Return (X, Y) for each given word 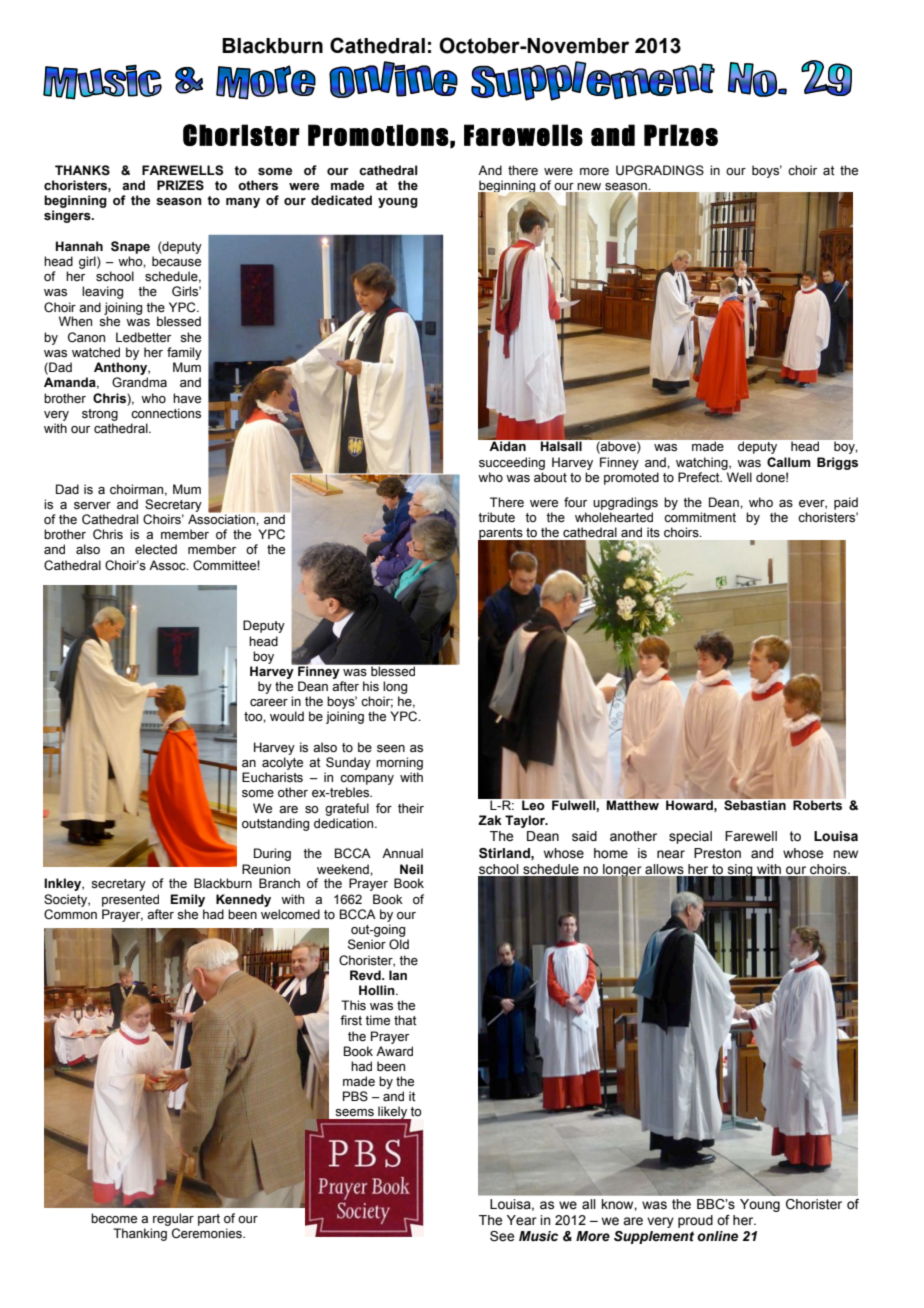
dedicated (341, 200)
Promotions (378, 135)
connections (166, 413)
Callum (789, 462)
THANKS (82, 170)
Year (522, 1220)
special (690, 837)
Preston (717, 853)
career (269, 703)
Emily (188, 900)
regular (173, 1219)
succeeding (512, 463)
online (717, 1236)
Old (399, 944)
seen (391, 749)
